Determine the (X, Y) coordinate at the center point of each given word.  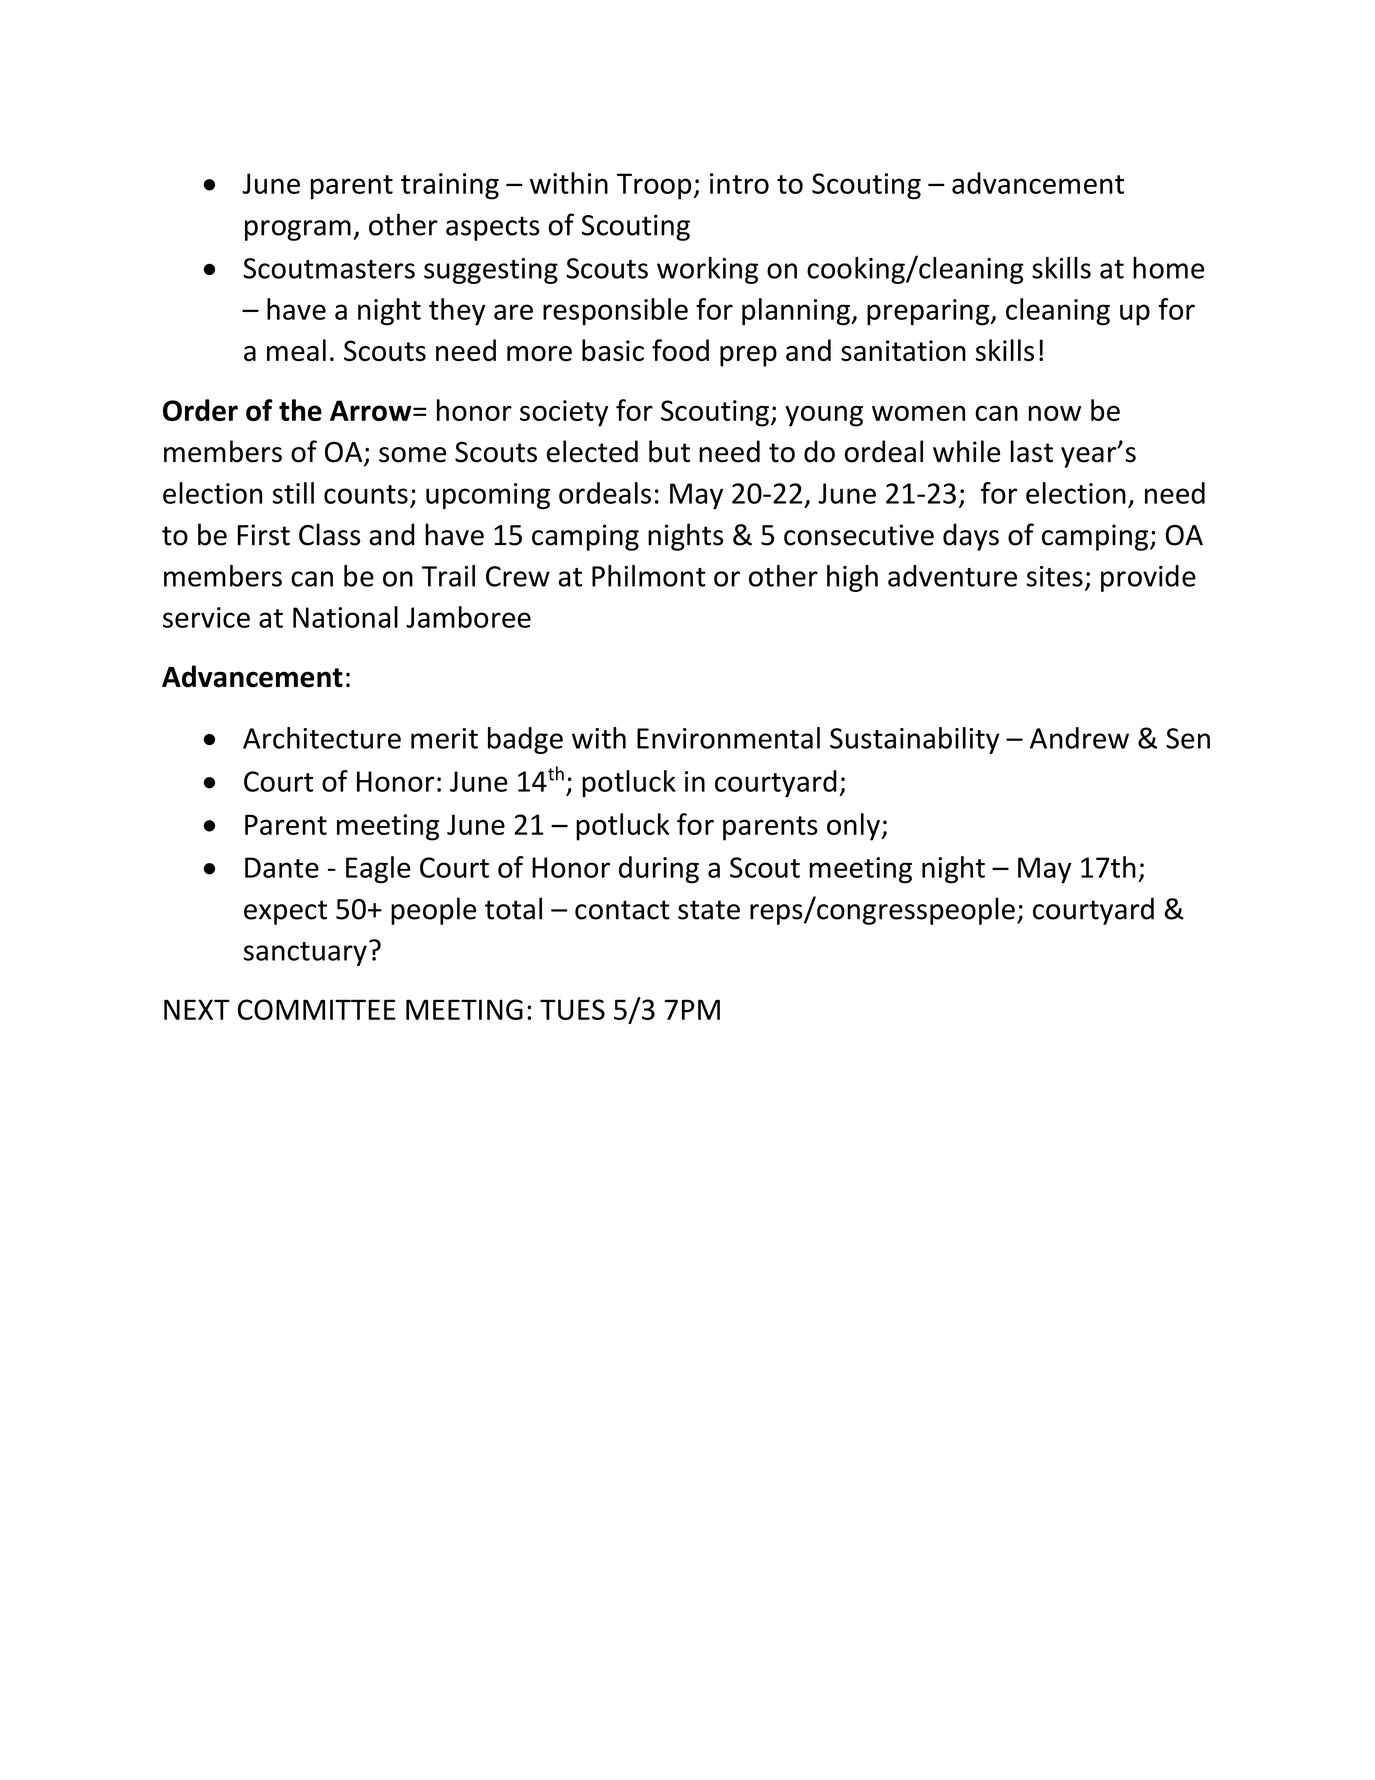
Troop (654, 186)
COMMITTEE (317, 1009)
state (709, 910)
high (852, 578)
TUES (572, 1009)
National (345, 617)
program (298, 230)
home (1168, 268)
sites (1055, 576)
